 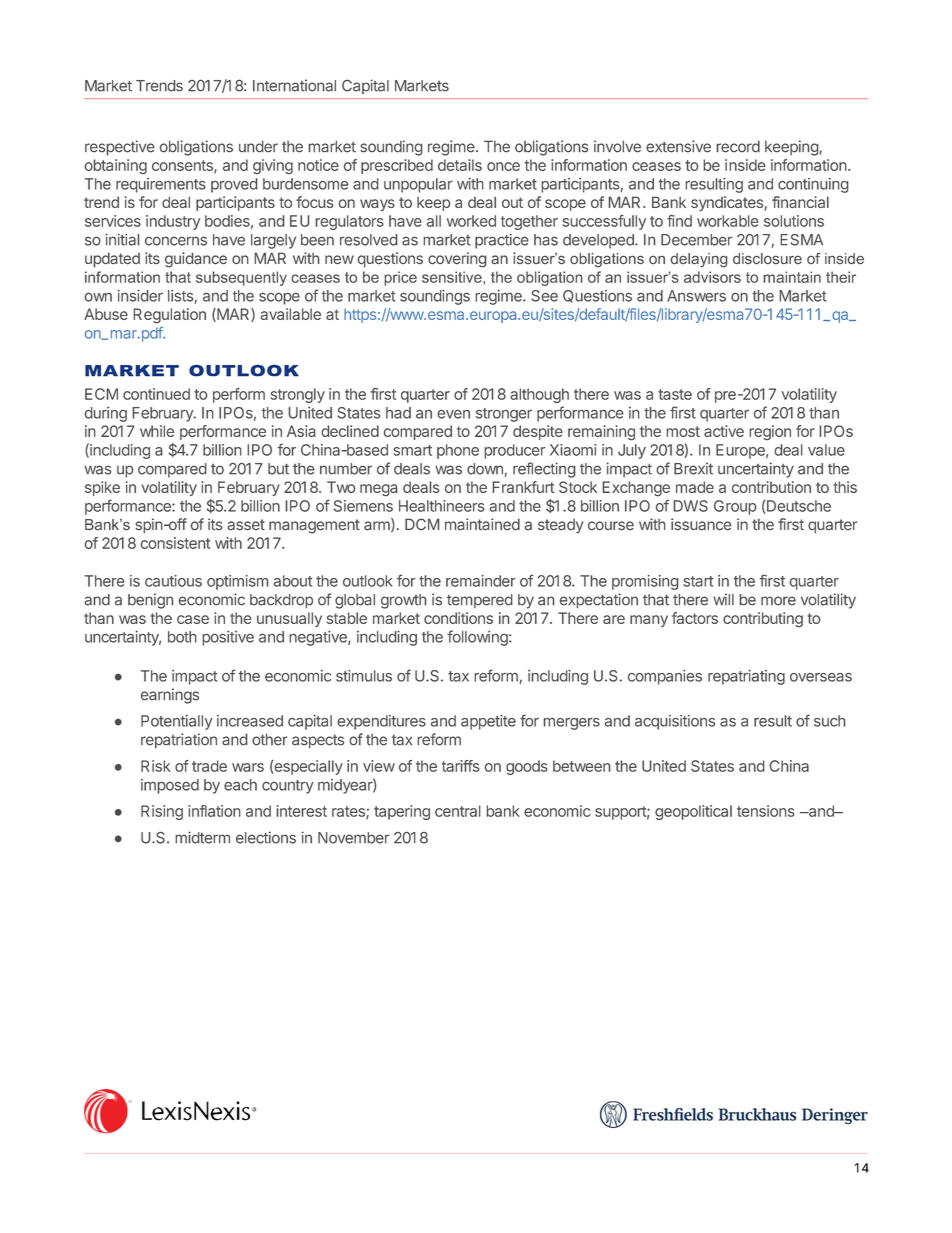 What do you see at coordinates (458, 811) in the screenshot?
I see `central` at bounding box center [458, 811].
